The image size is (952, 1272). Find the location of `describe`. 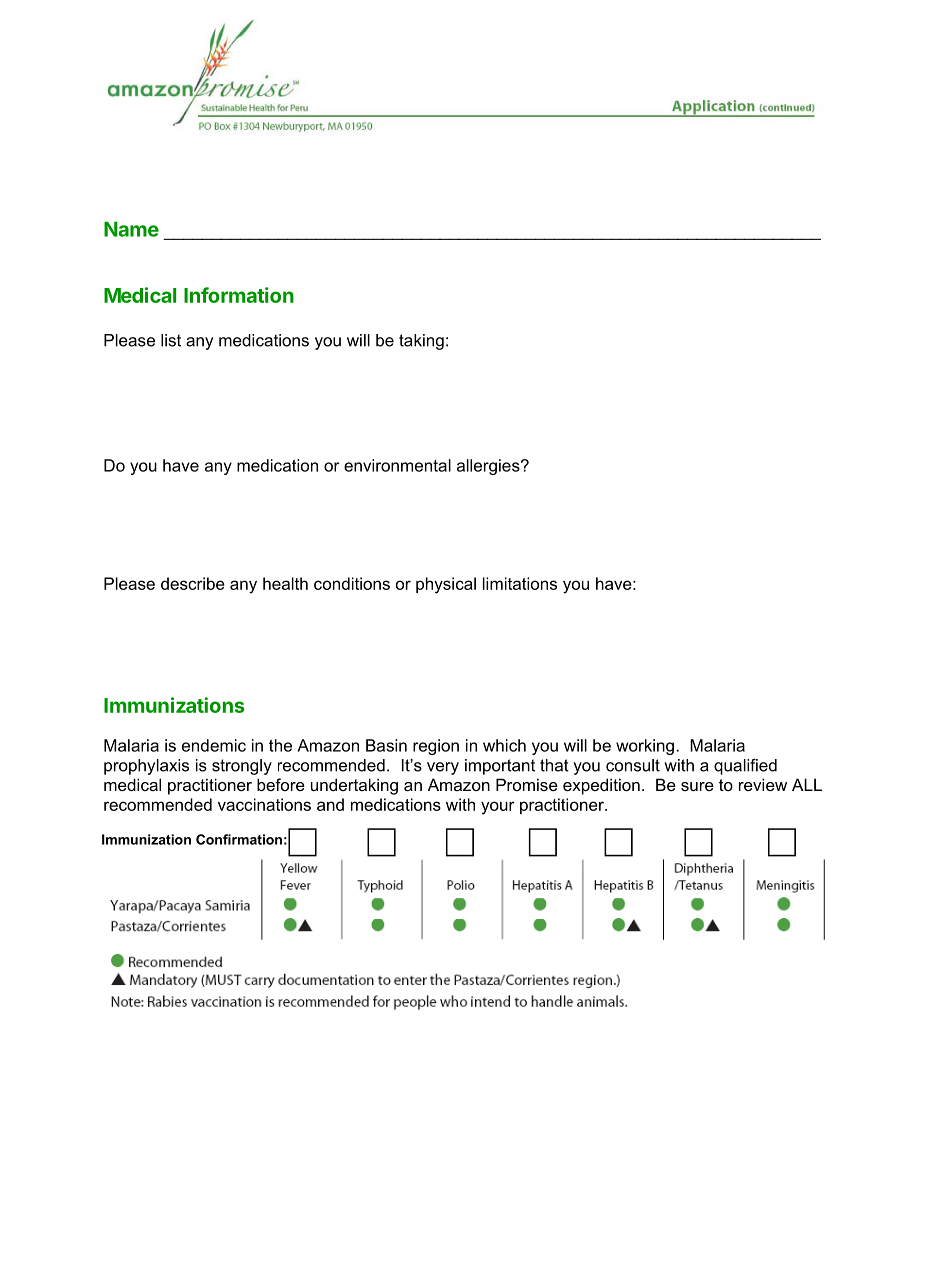

describe is located at coordinates (193, 583).
